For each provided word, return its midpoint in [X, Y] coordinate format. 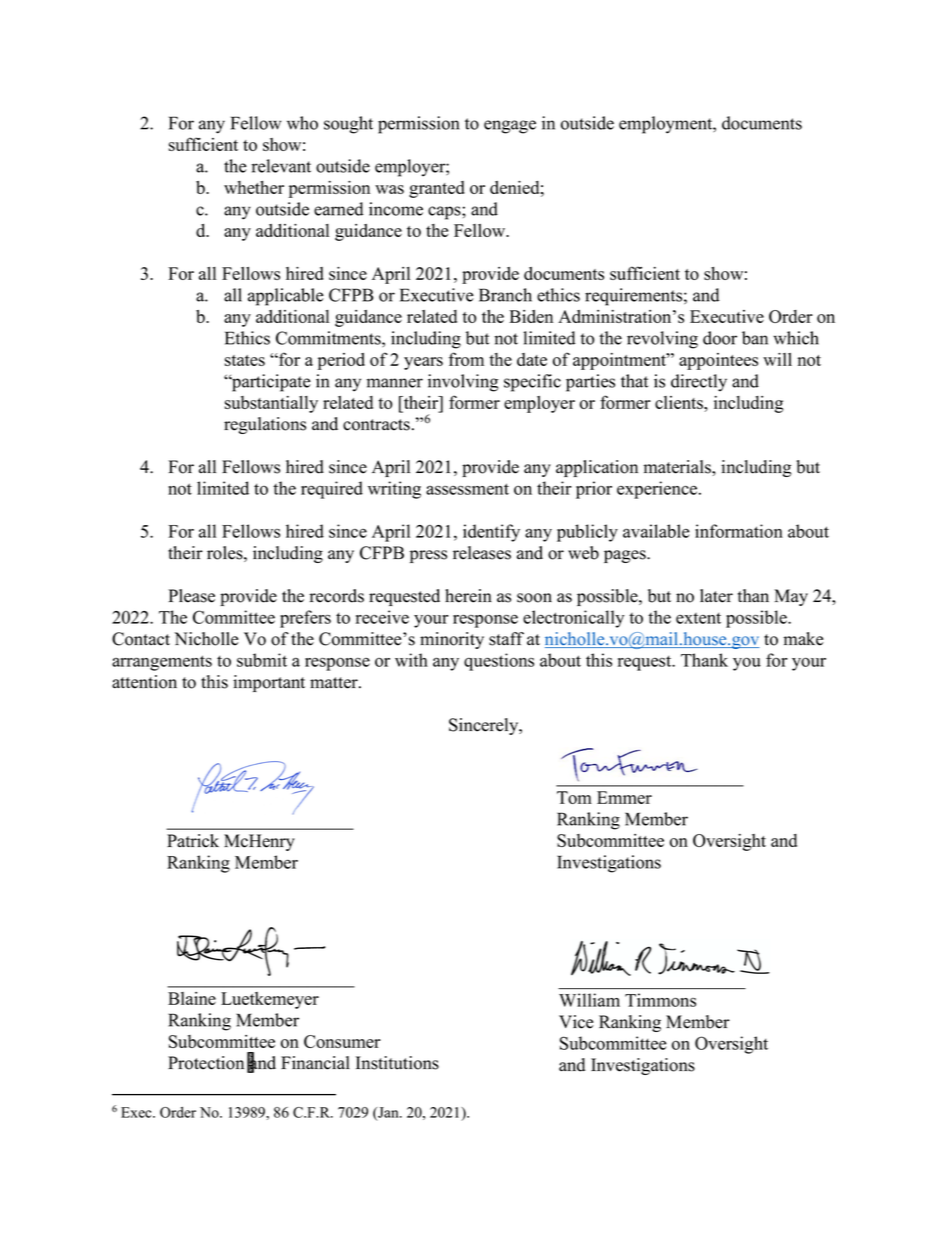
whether [254, 187]
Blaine [192, 998]
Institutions [397, 1063]
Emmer [624, 797]
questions [499, 662]
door [720, 338]
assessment [467, 489]
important [269, 683]
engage [510, 127]
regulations [265, 425]
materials [678, 467]
